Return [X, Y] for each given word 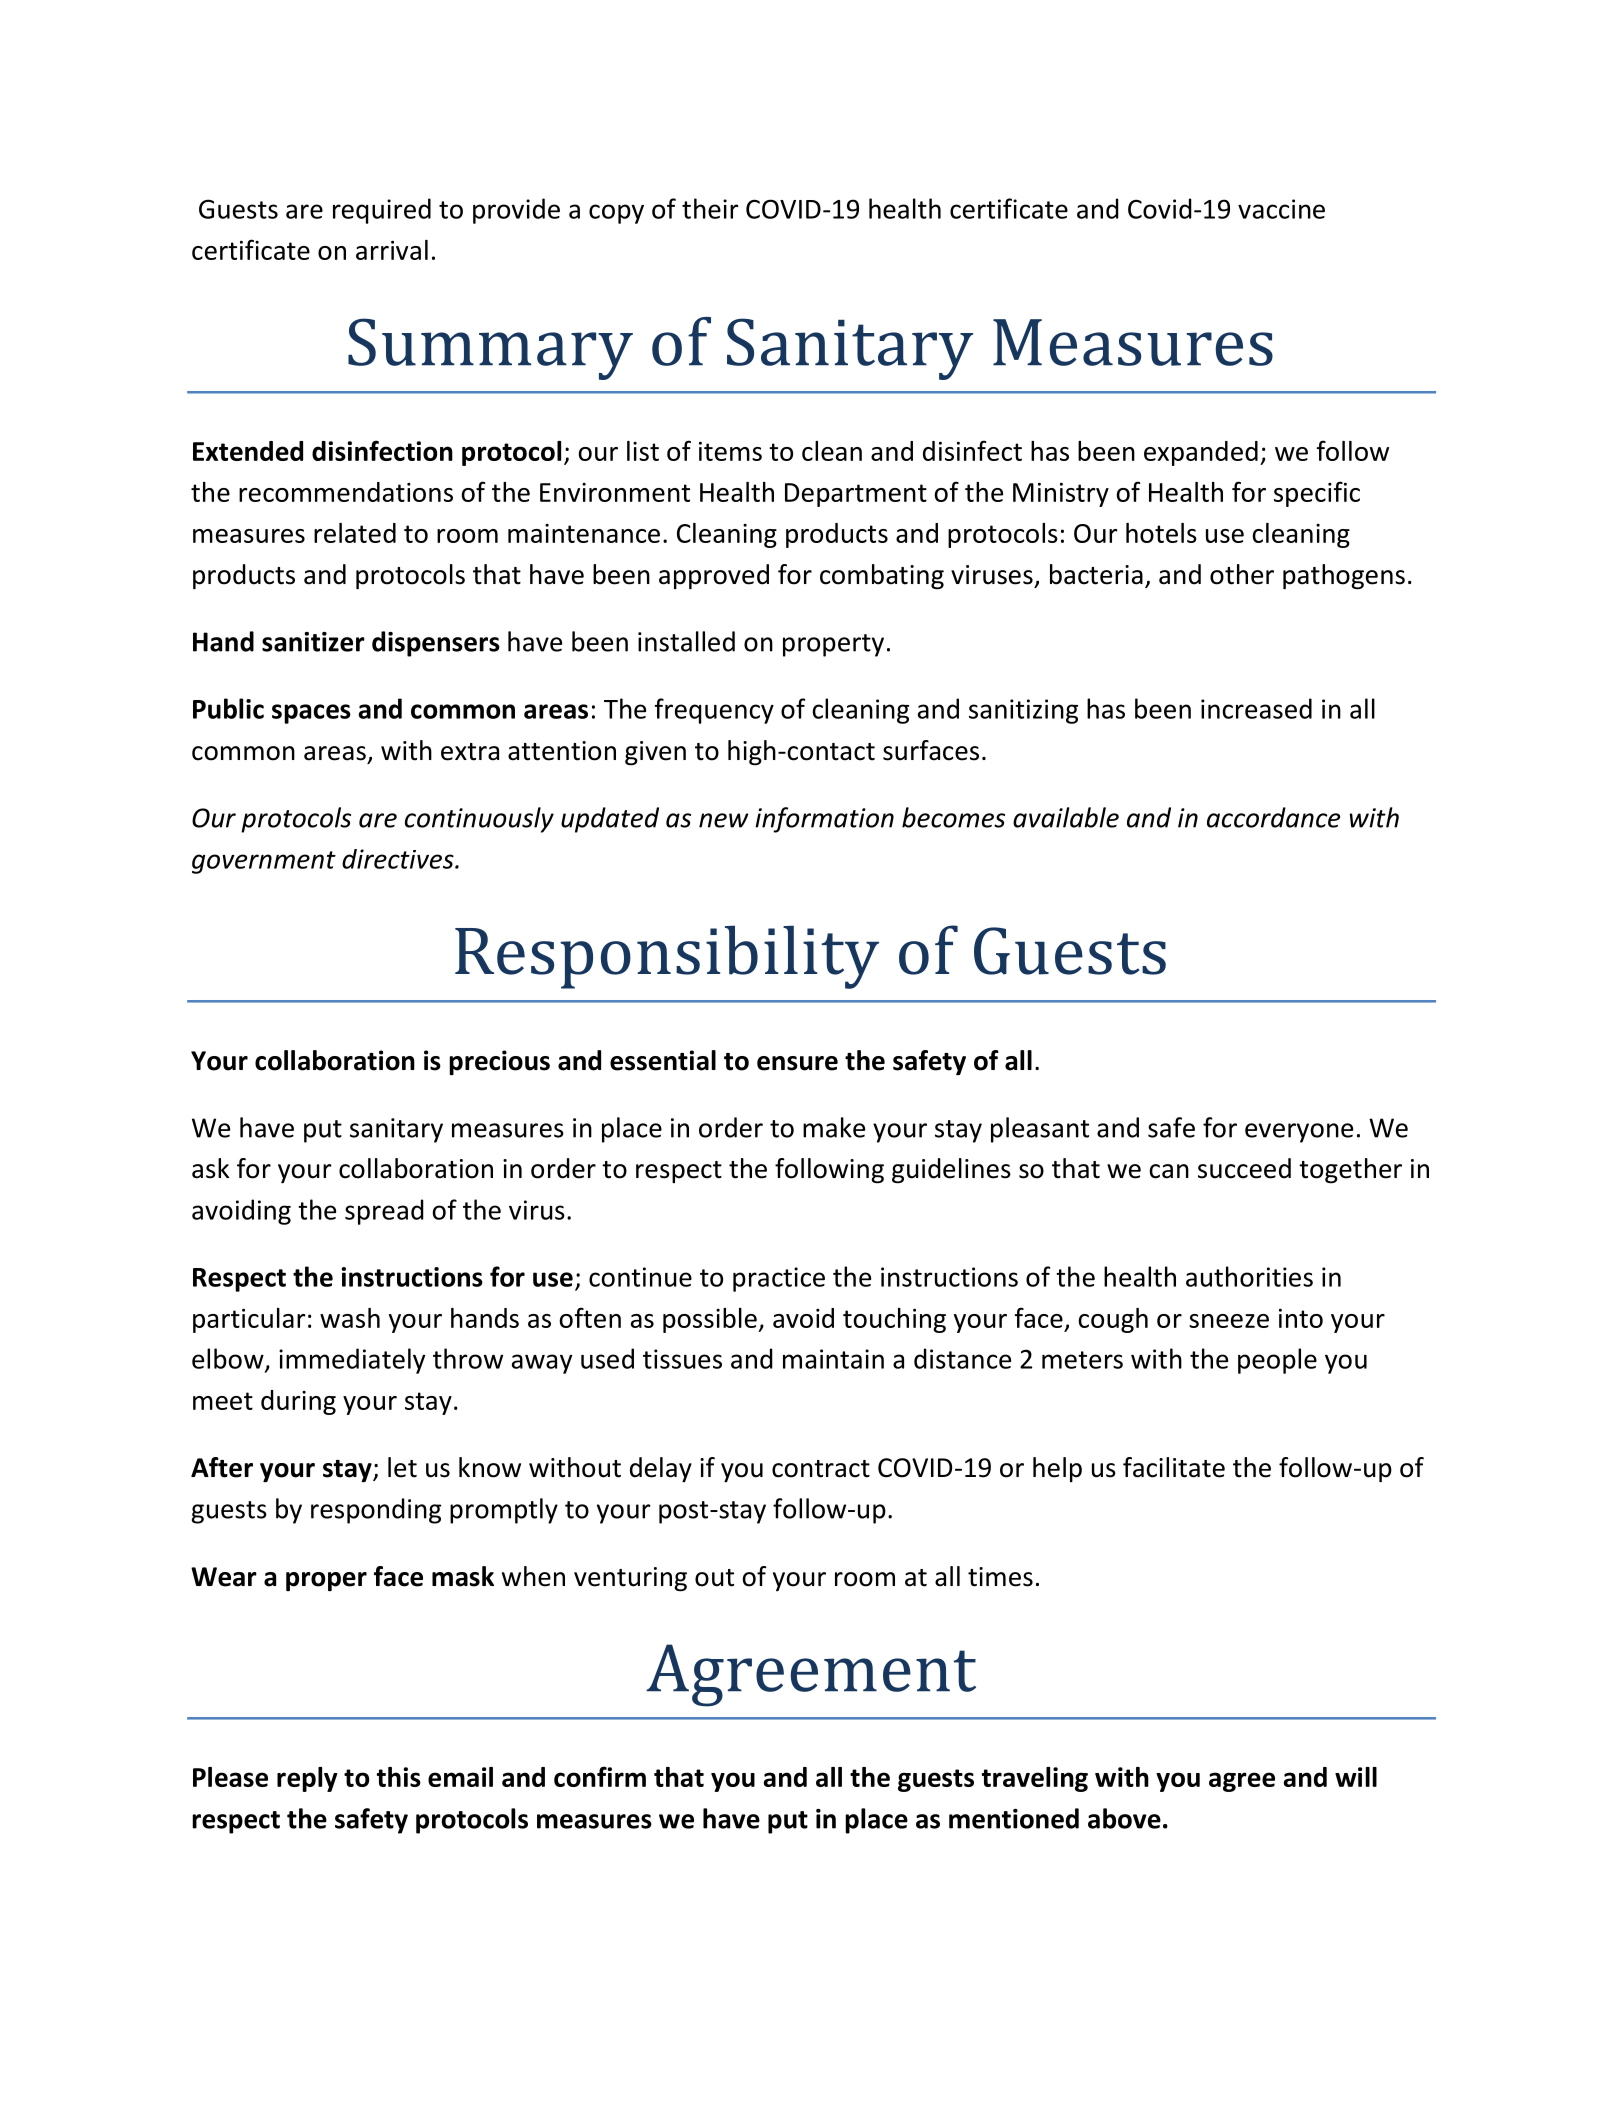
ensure [797, 1063]
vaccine [1281, 209]
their [710, 208]
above [1124, 1818]
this [399, 1777]
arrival [392, 250]
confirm [600, 1776]
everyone [1299, 1133]
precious [499, 1062]
